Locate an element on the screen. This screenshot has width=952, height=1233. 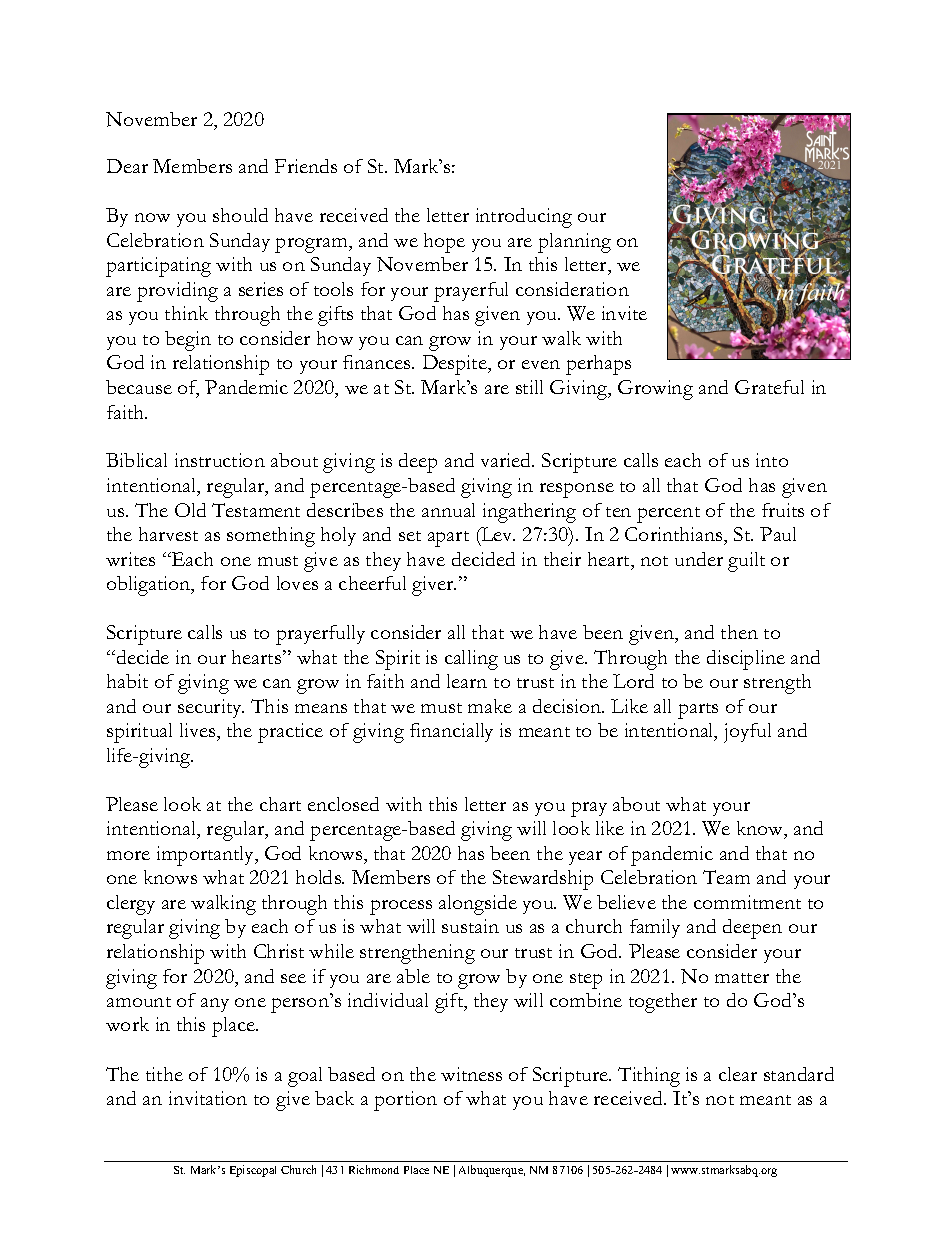
invitation is located at coordinates (208, 1098).
